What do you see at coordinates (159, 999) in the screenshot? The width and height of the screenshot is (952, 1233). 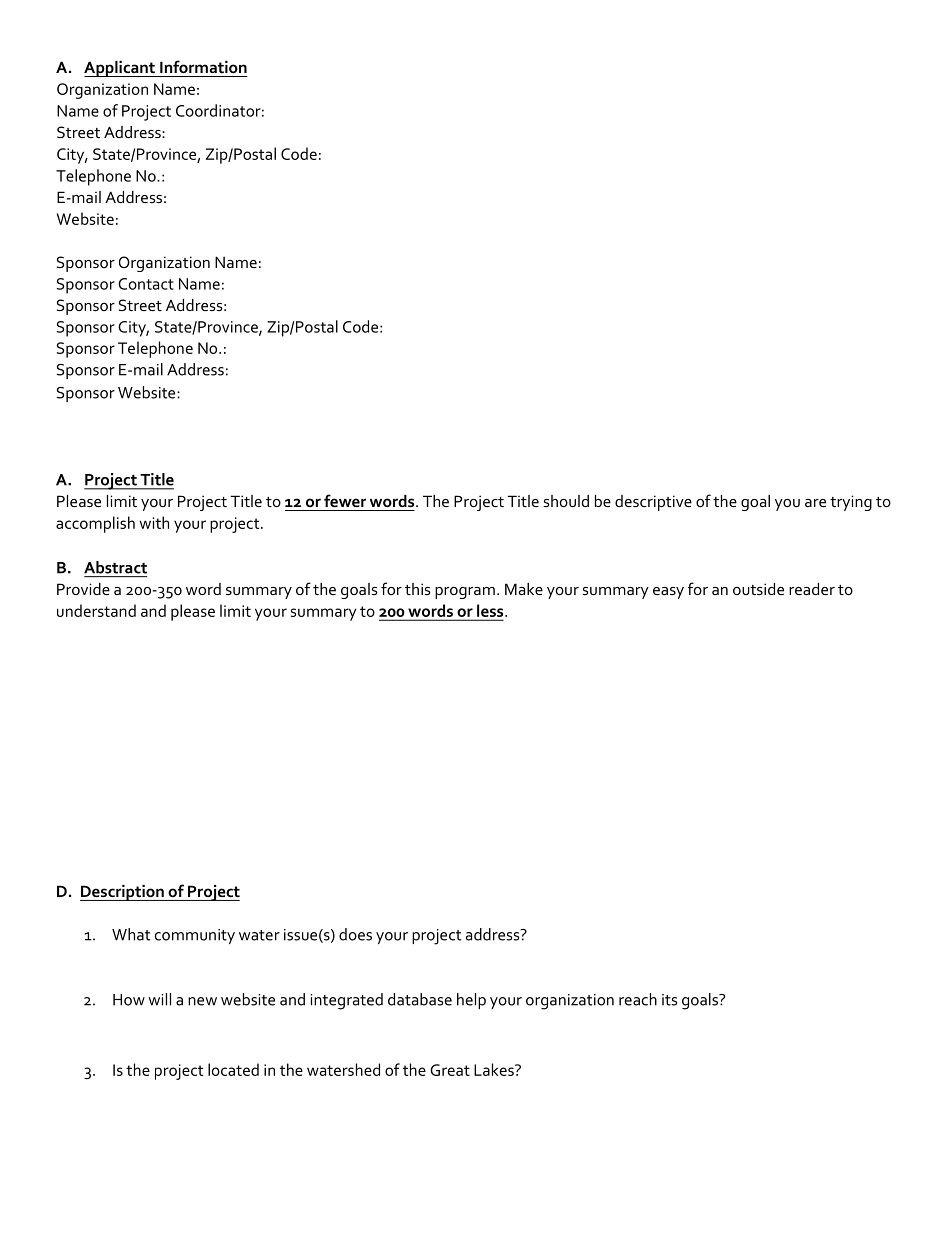 I see `will` at bounding box center [159, 999].
